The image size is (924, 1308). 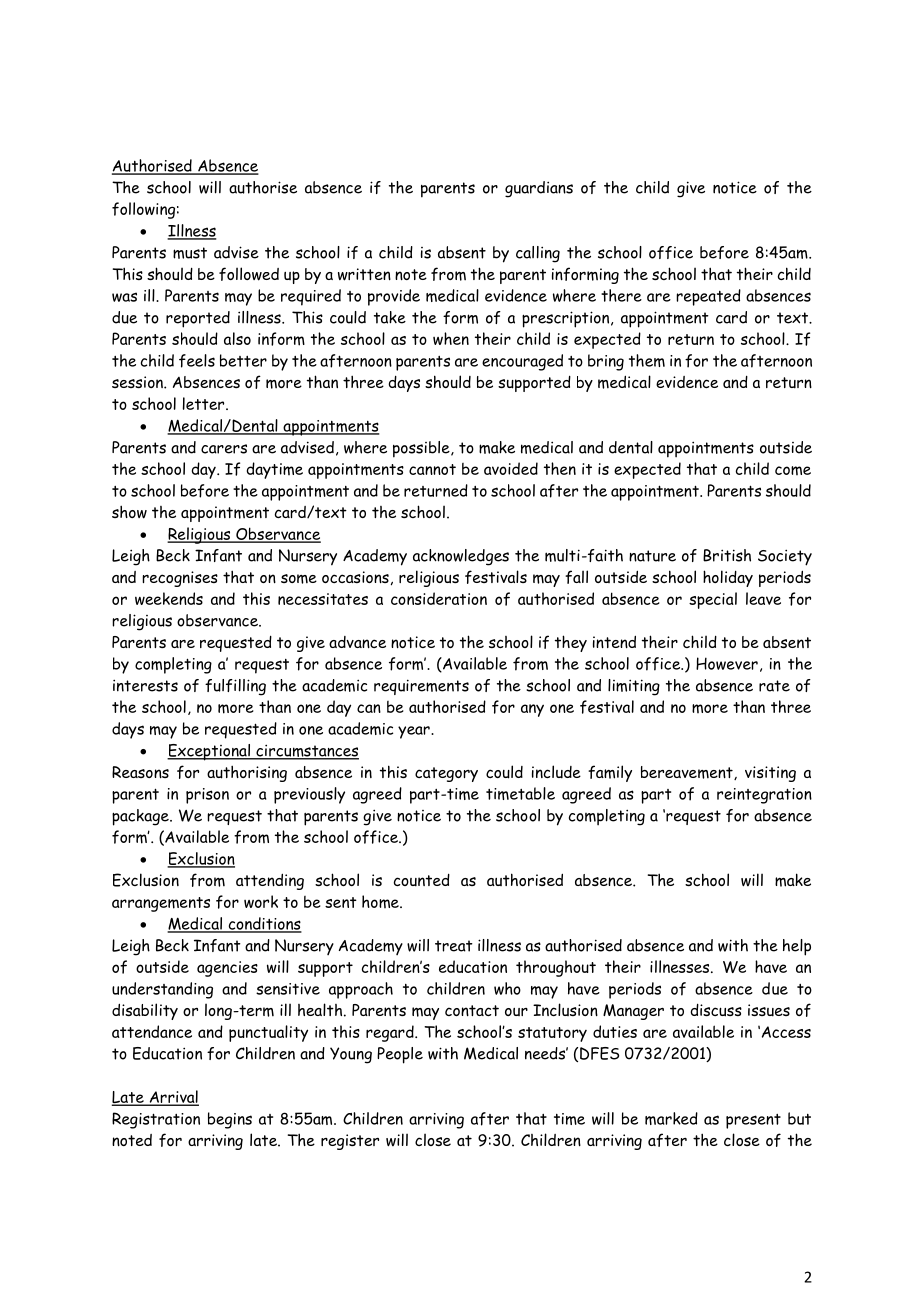 What do you see at coordinates (422, 880) in the screenshot?
I see `counted` at bounding box center [422, 880].
